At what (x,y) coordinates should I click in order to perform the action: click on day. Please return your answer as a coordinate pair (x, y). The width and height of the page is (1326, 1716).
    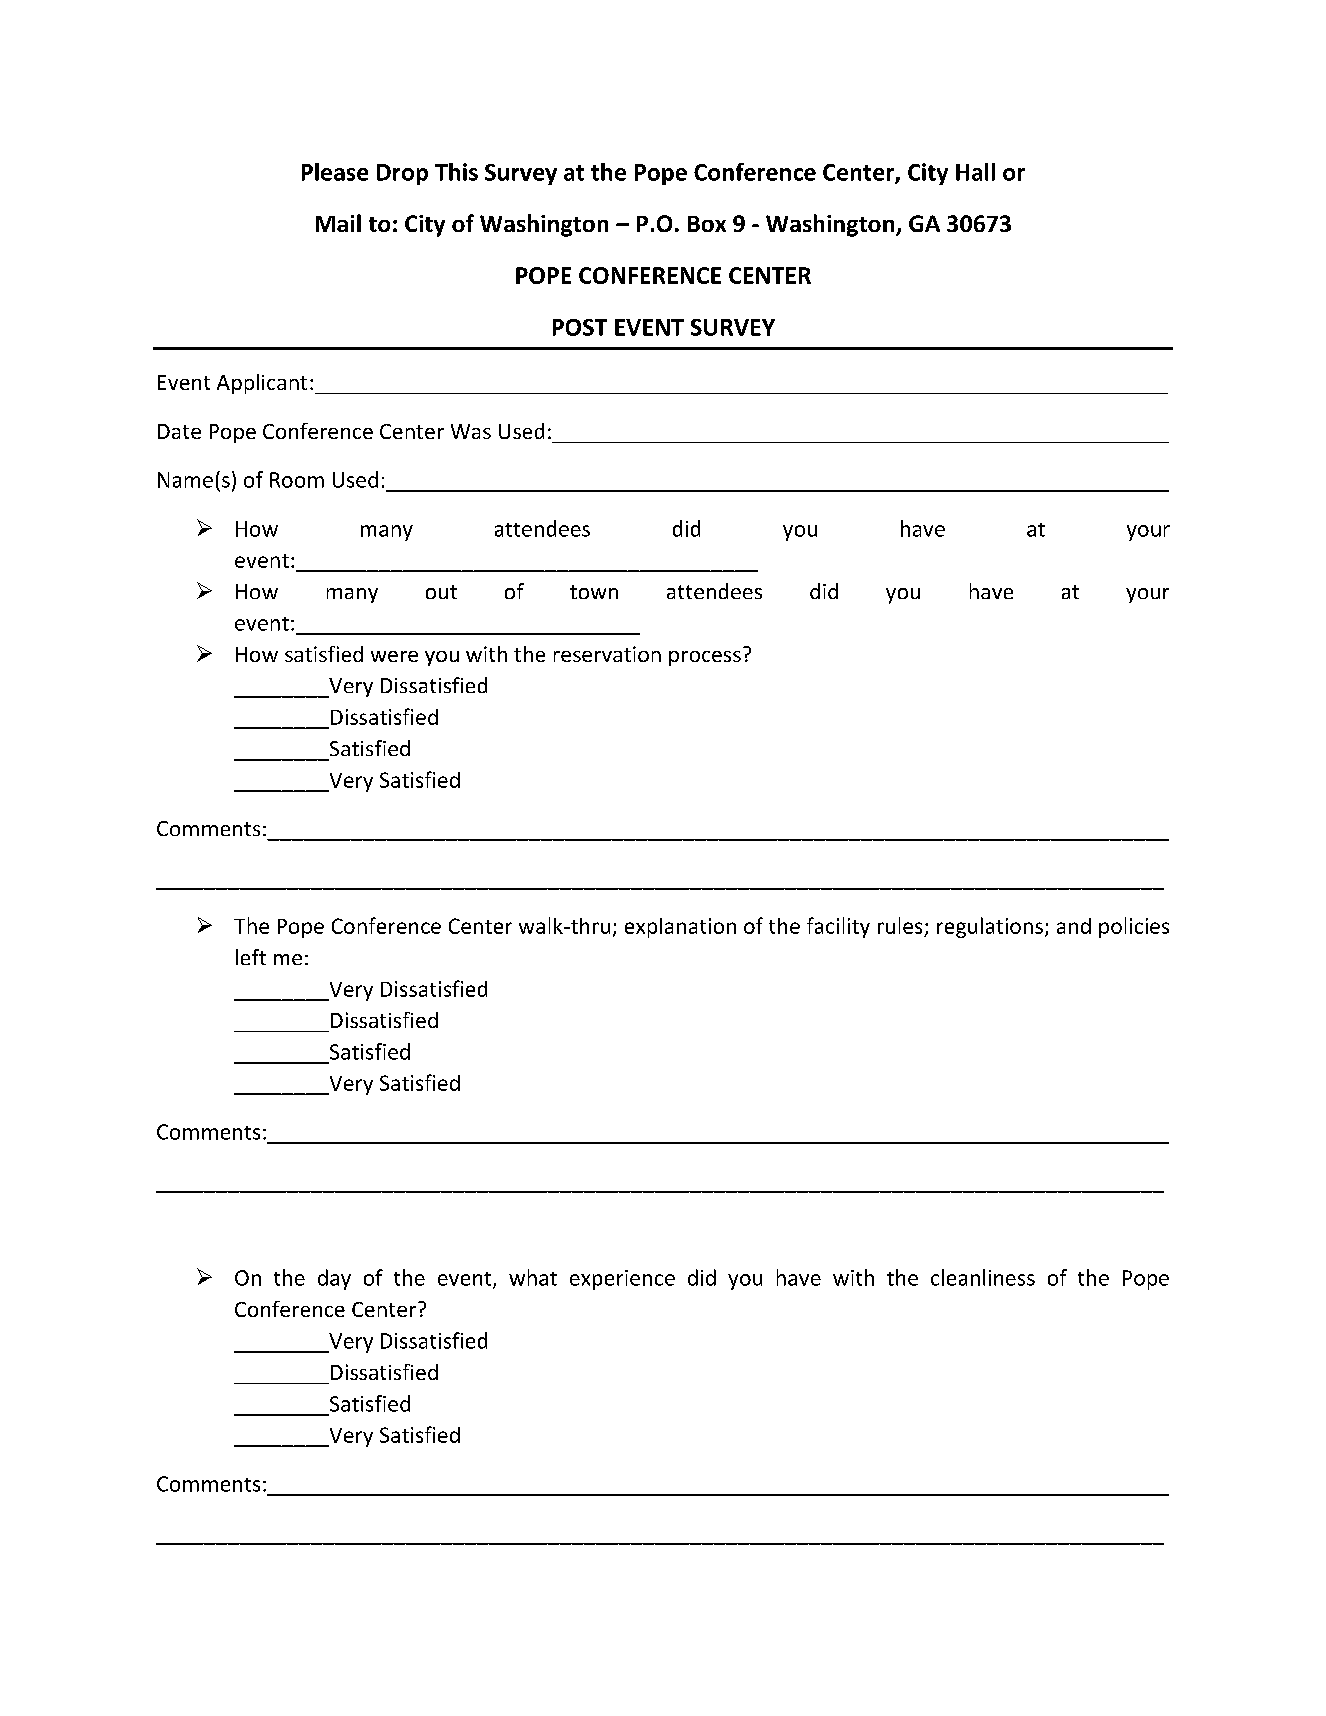
    Looking at the image, I should click on (334, 1279).
